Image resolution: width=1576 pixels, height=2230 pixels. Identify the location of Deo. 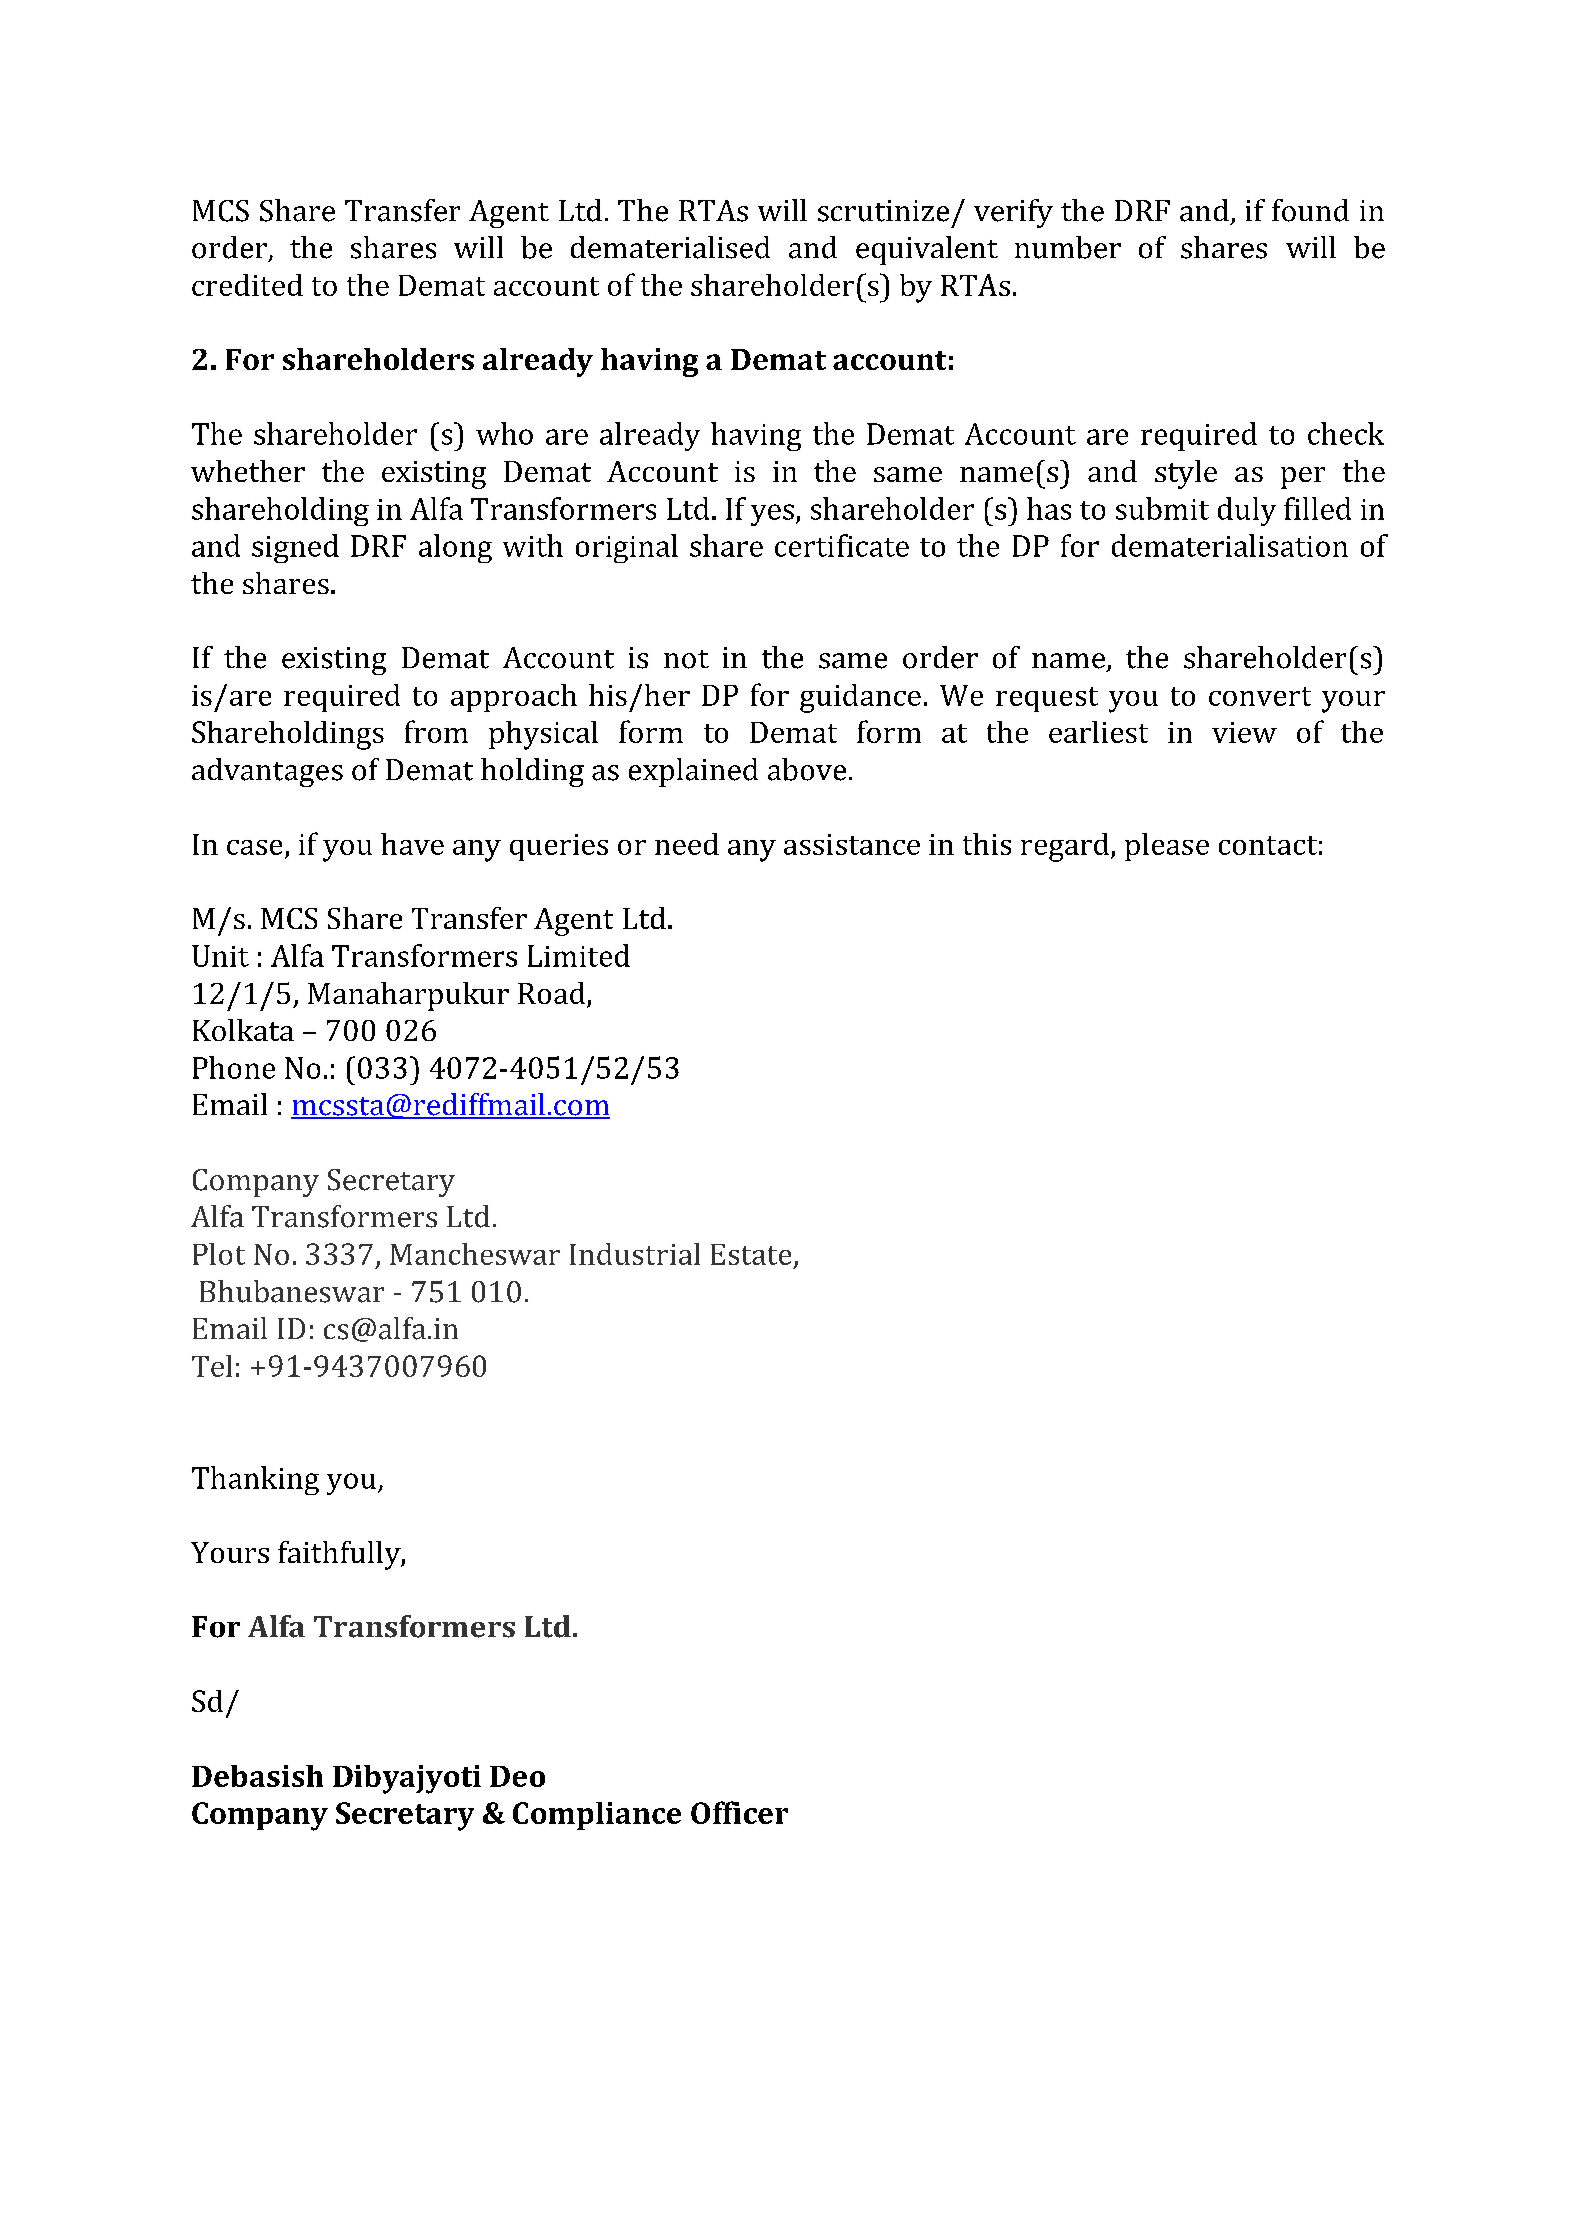
(517, 1776).
